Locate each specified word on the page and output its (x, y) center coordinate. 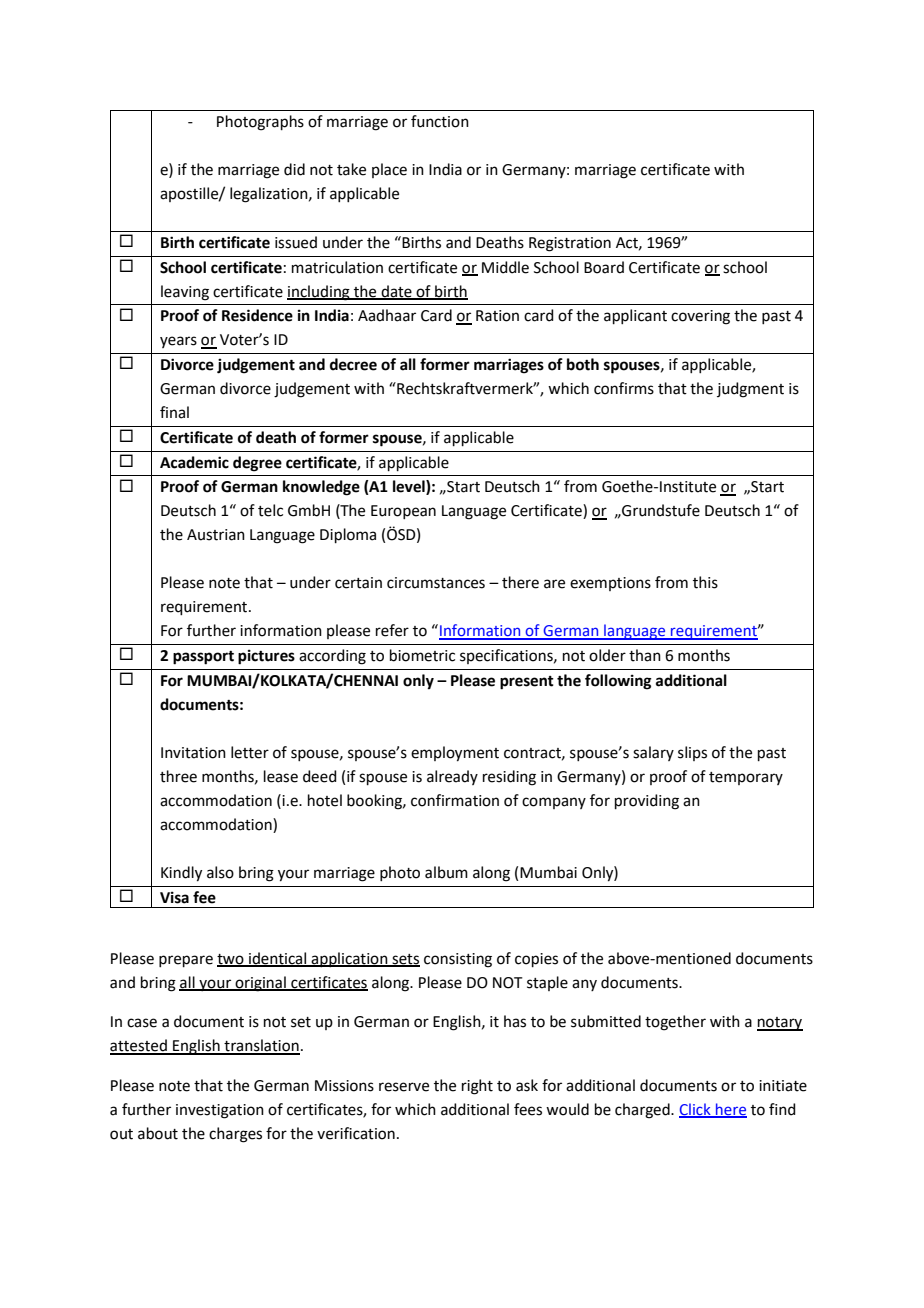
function (440, 121)
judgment (750, 390)
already (452, 777)
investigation (220, 1111)
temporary (746, 778)
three (178, 776)
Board (604, 267)
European (403, 512)
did (294, 169)
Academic (194, 462)
